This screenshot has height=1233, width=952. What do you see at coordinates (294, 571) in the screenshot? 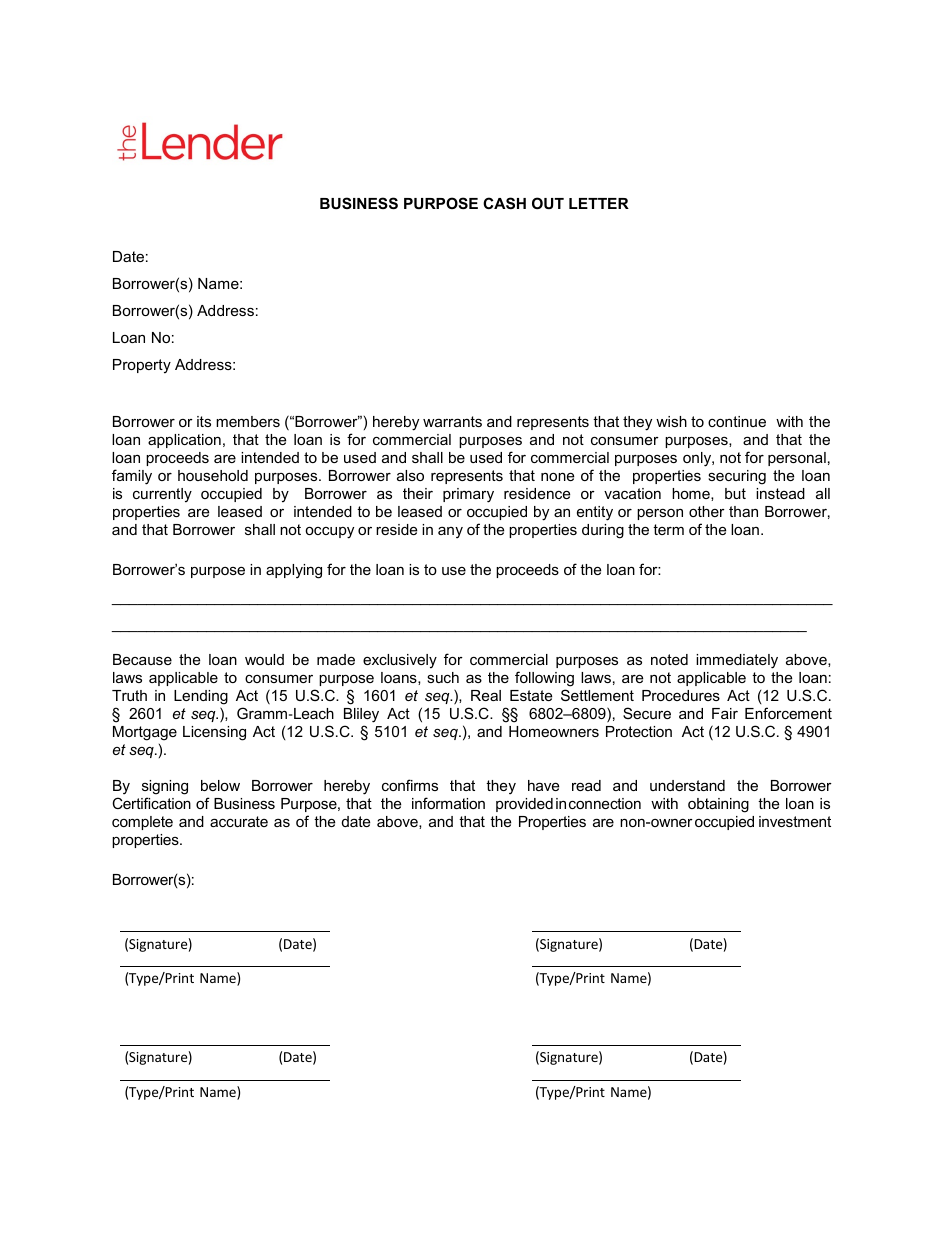
I see `applying` at bounding box center [294, 571].
